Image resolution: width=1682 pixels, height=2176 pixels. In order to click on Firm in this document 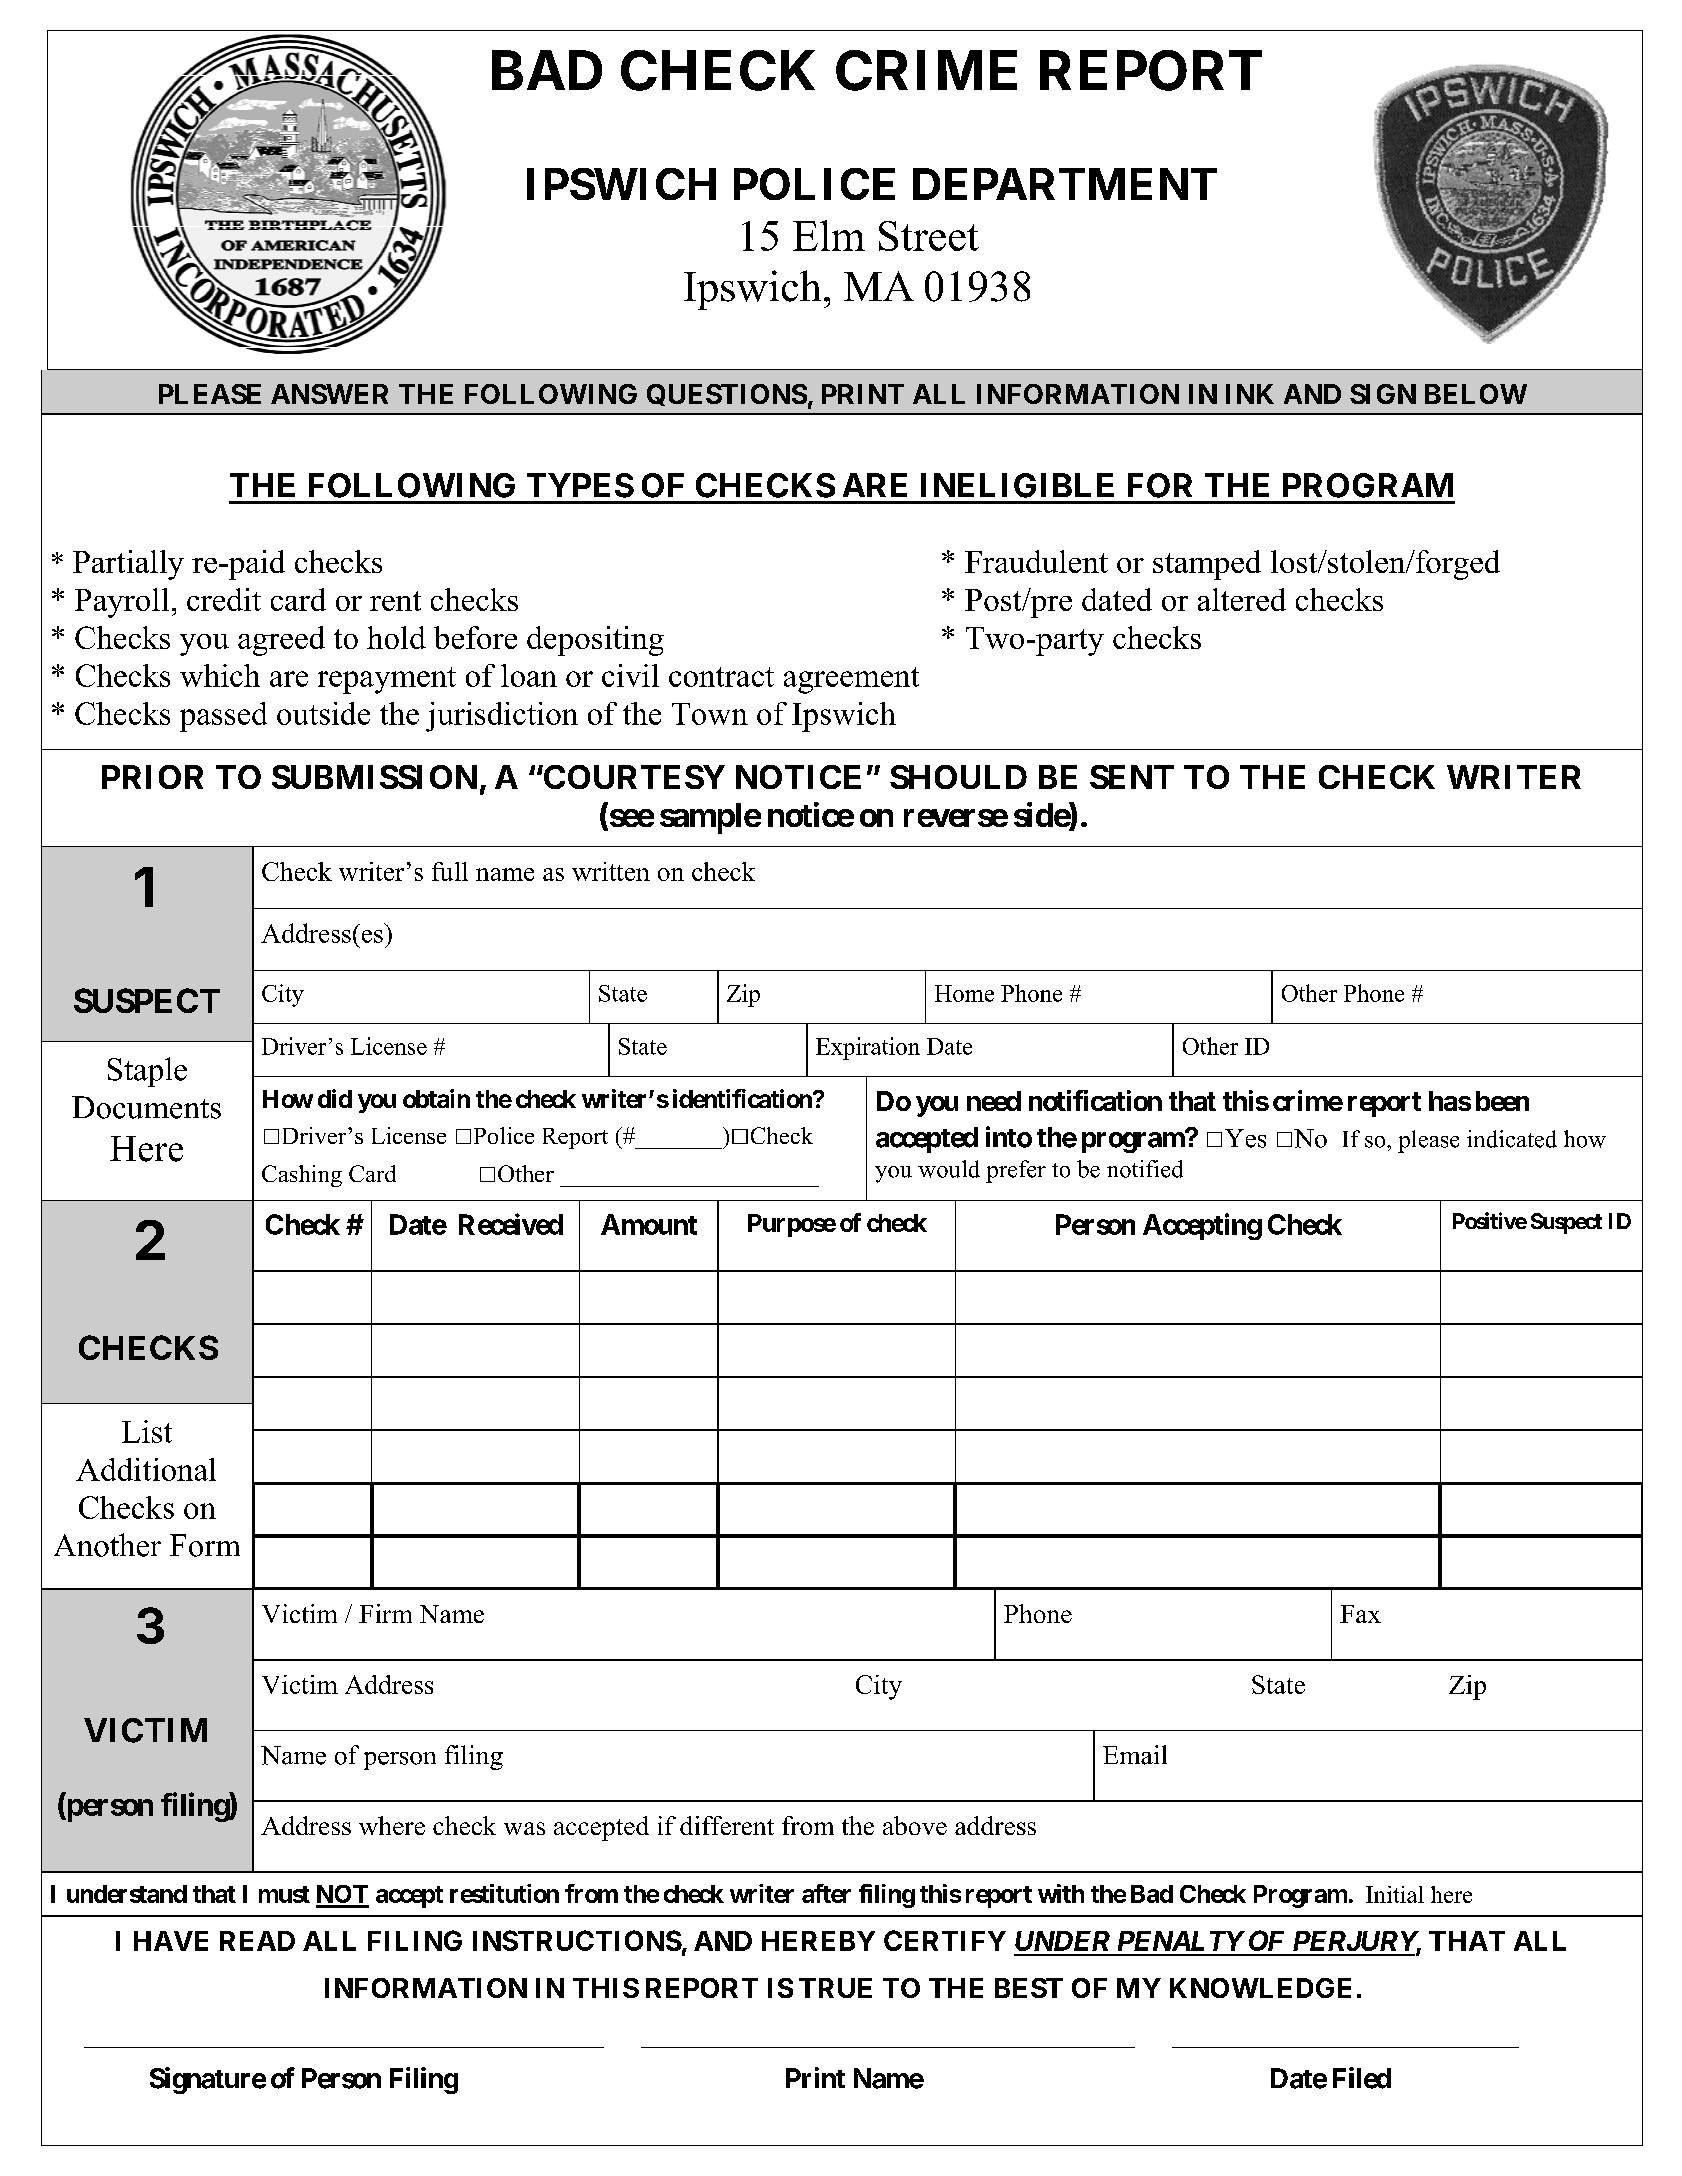, I will do `click(385, 1613)`.
